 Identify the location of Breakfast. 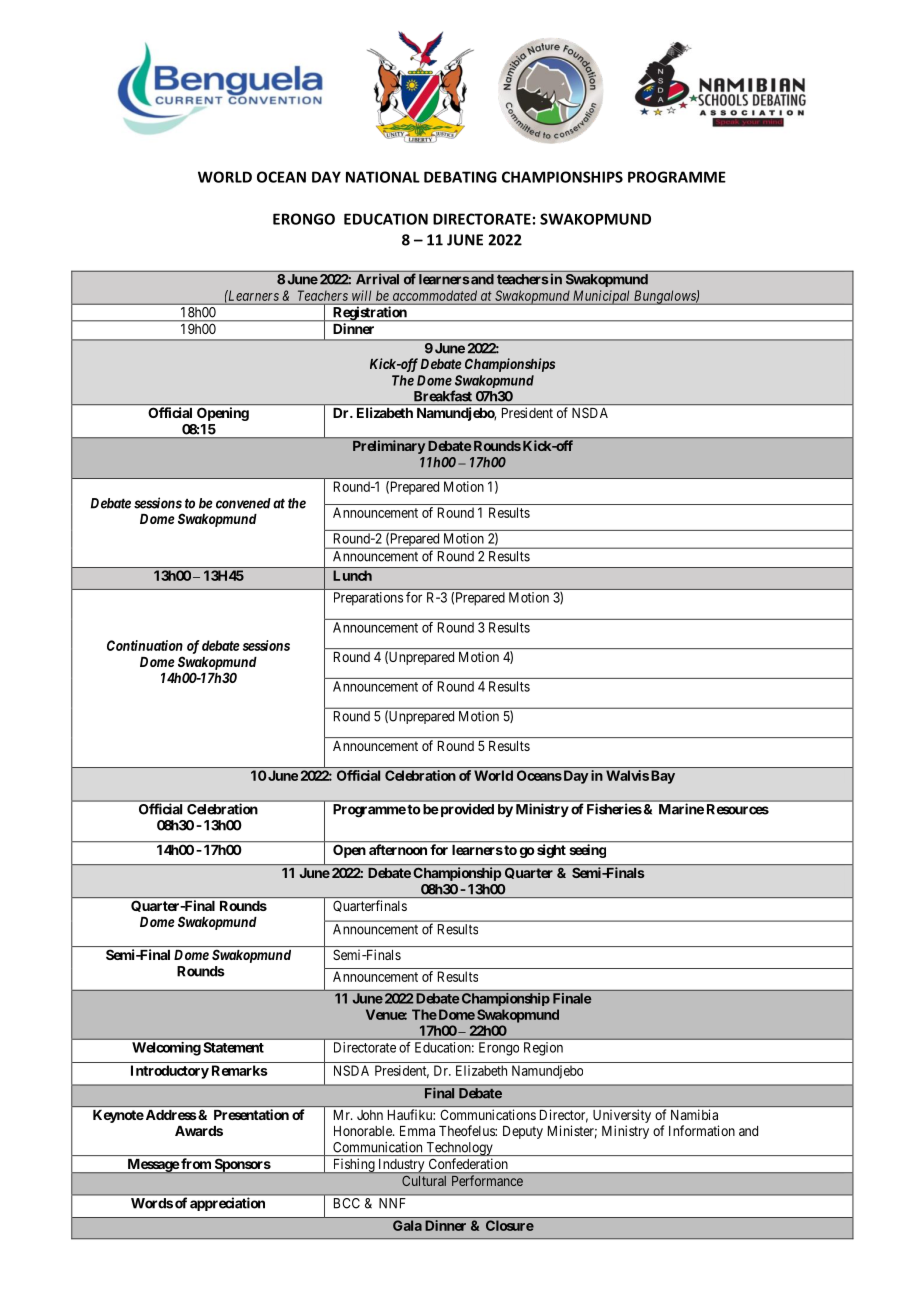
(443, 396).
